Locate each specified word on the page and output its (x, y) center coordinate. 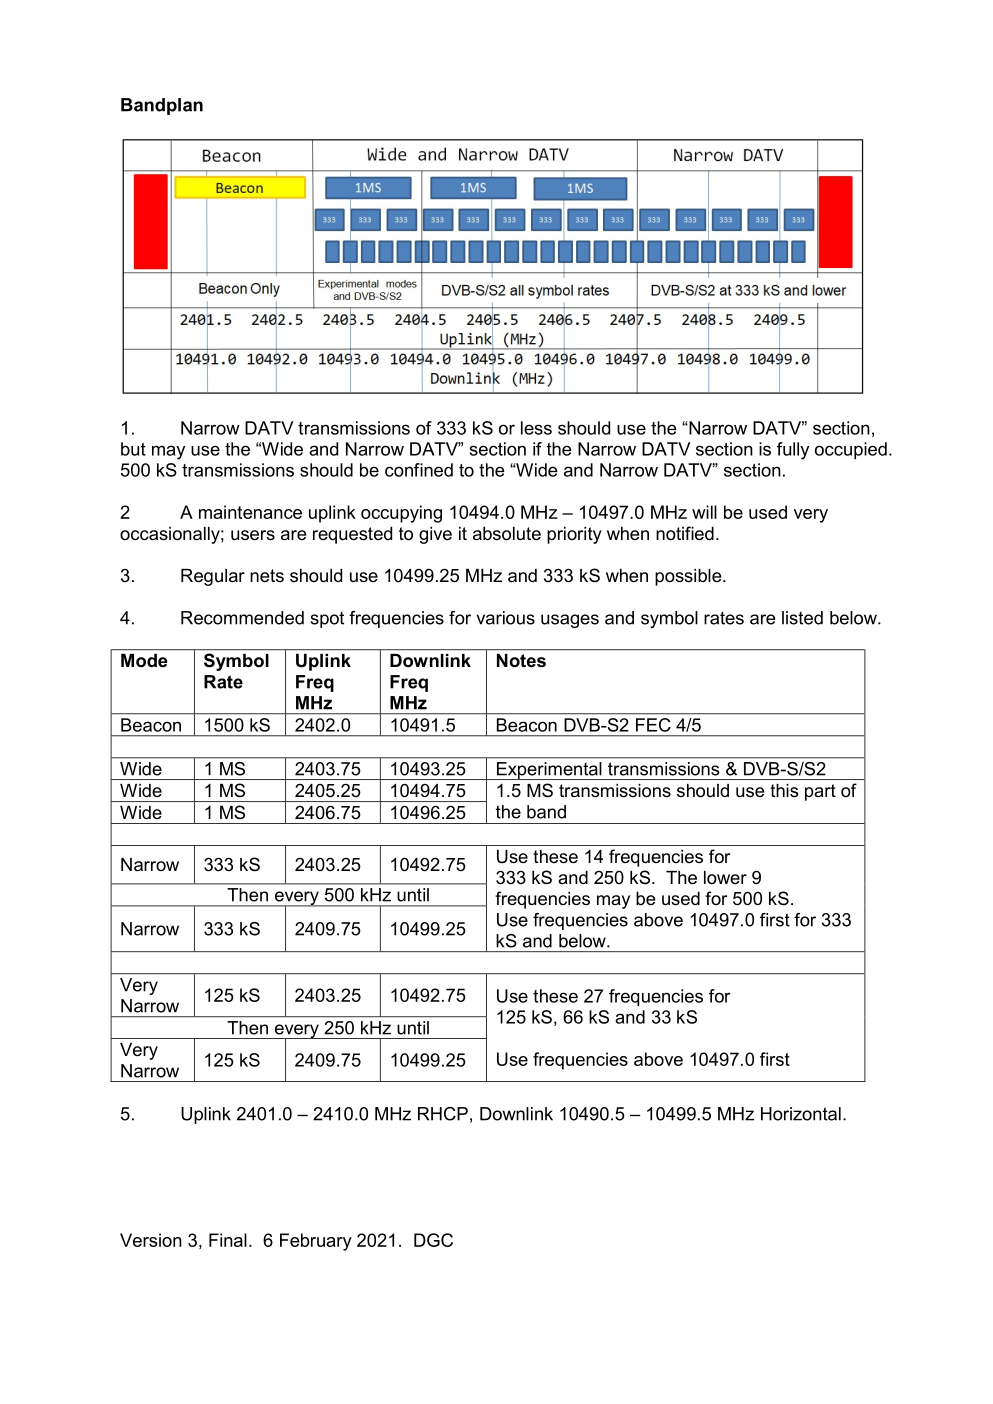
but (133, 449)
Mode (144, 660)
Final (228, 1240)
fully (793, 451)
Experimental (549, 771)
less (536, 428)
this (784, 790)
